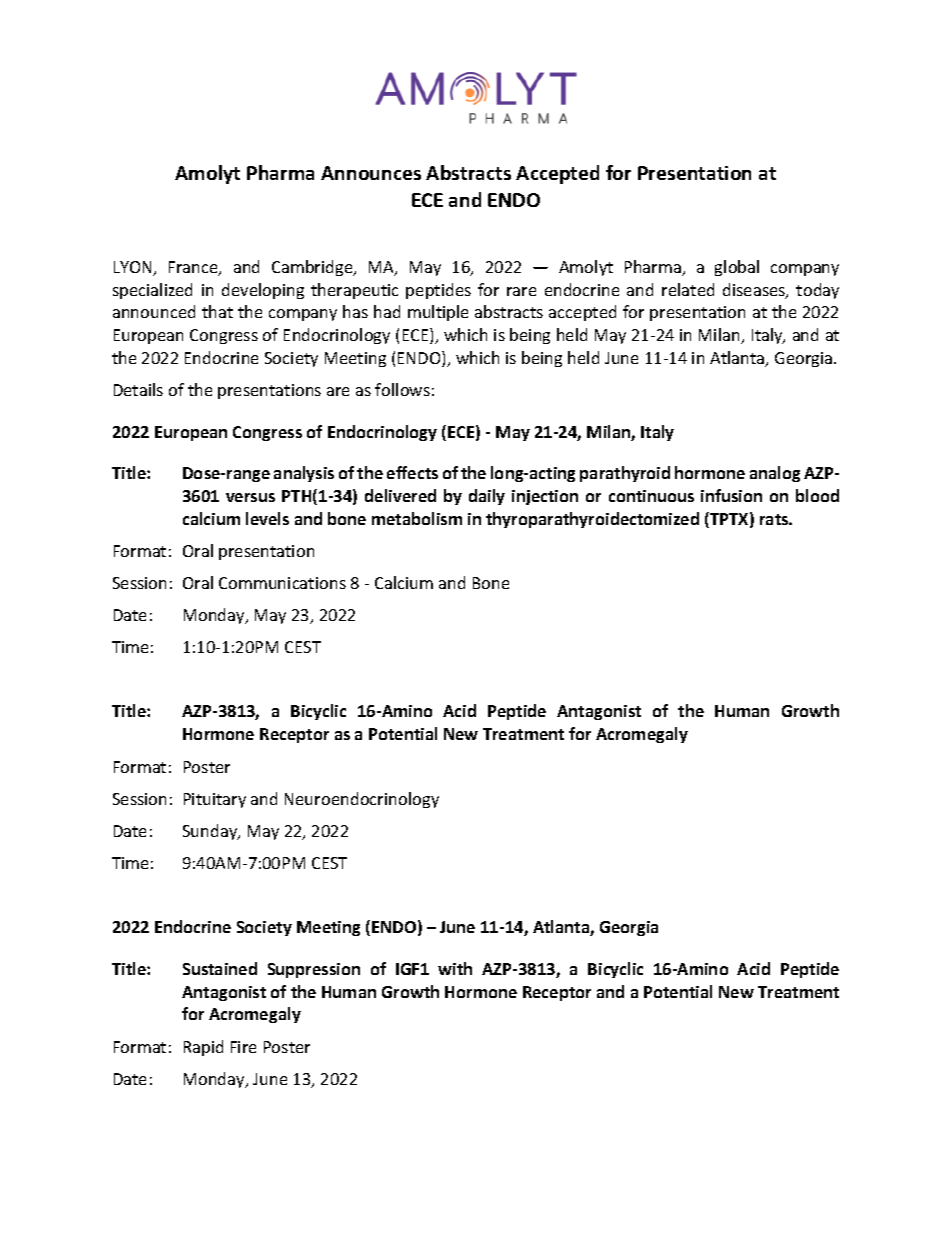 This screenshot has width=952, height=1233. What do you see at coordinates (487, 497) in the screenshot?
I see `daily` at bounding box center [487, 497].
